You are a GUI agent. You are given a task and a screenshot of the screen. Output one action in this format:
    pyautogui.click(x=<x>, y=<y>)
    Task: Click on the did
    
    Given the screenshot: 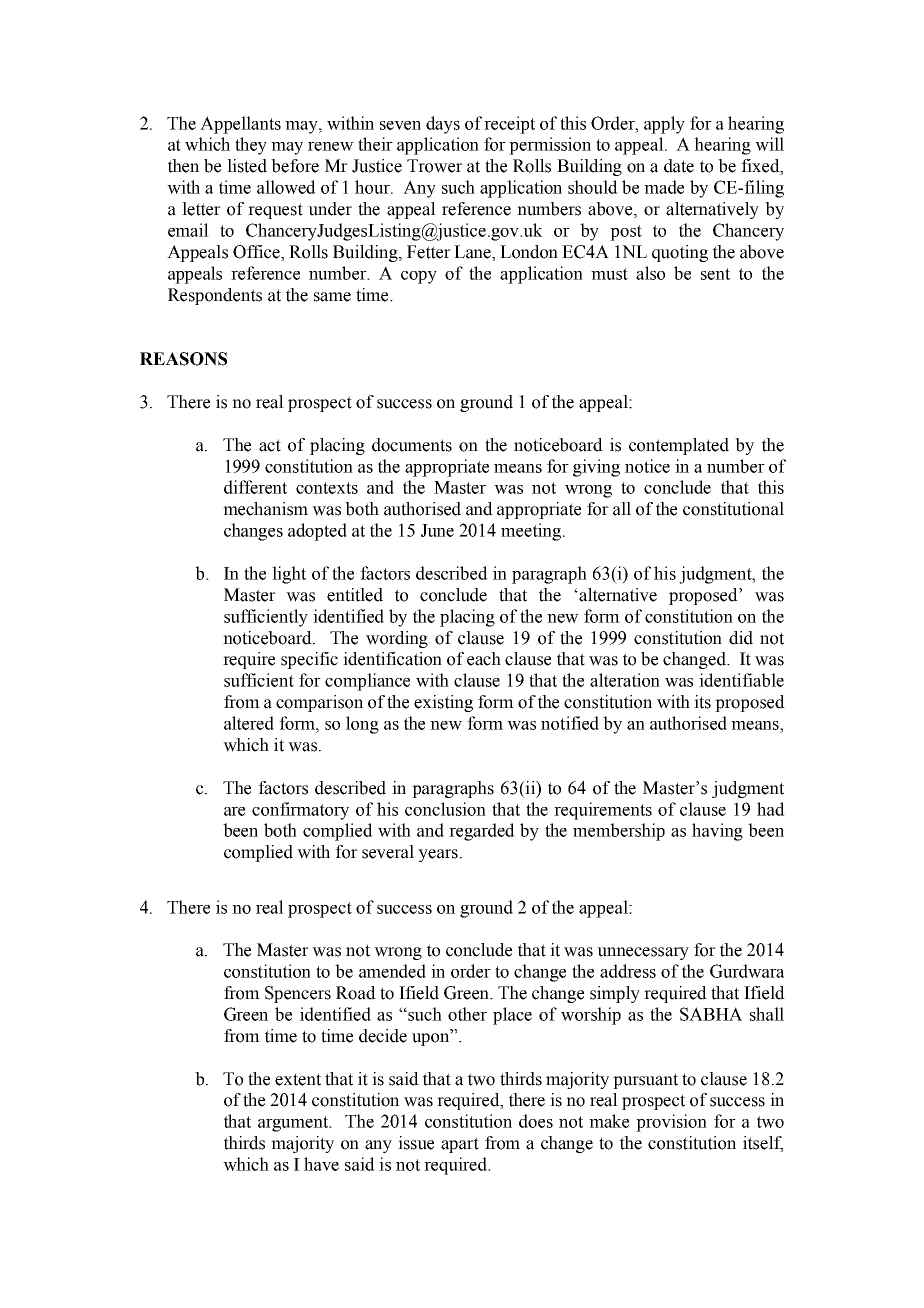 What is the action you would take?
    pyautogui.click(x=741, y=638)
